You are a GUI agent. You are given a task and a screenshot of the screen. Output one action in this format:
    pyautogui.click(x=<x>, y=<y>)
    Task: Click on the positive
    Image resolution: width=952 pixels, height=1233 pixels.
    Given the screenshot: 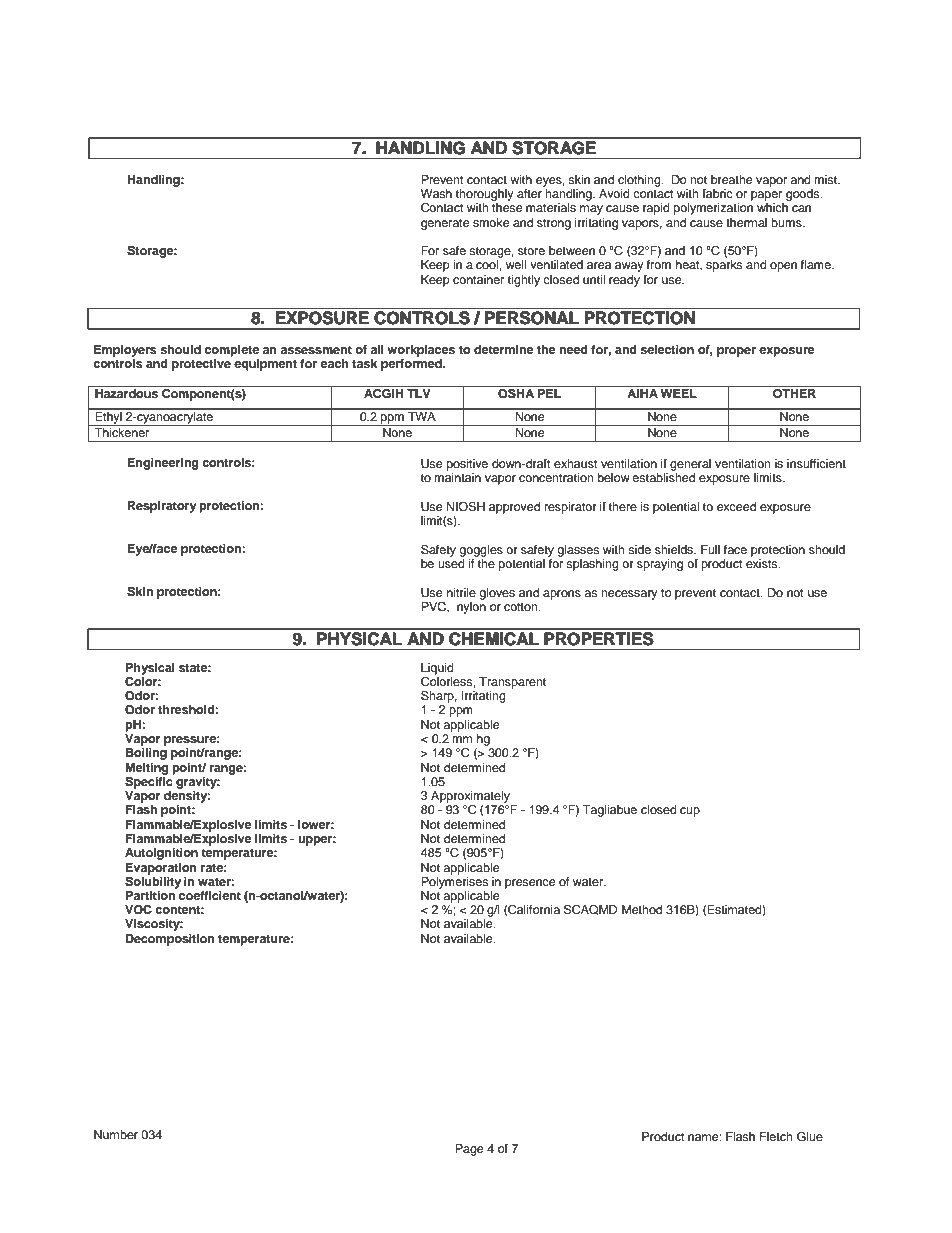 What is the action you would take?
    pyautogui.click(x=467, y=465)
